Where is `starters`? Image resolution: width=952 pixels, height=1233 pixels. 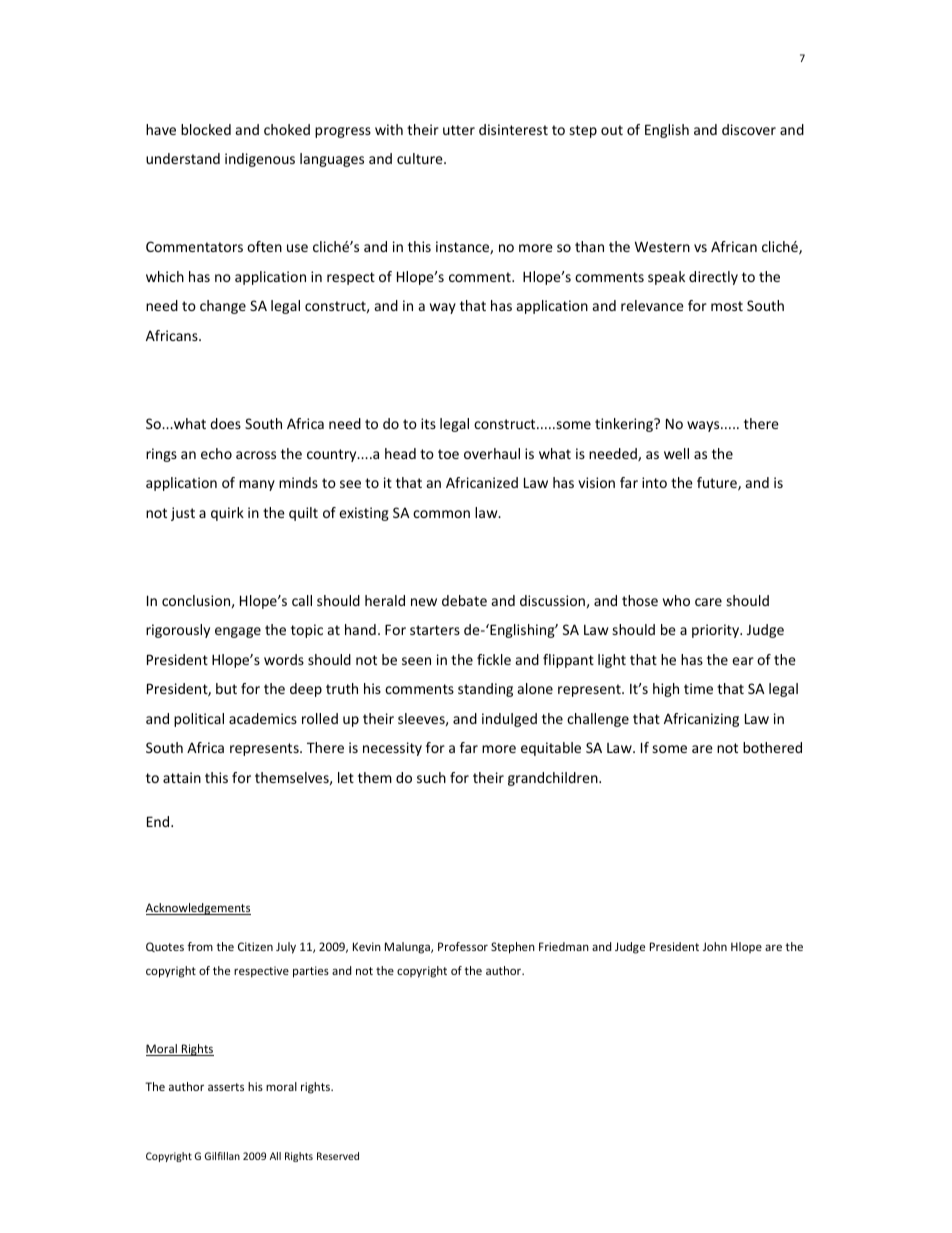
starters is located at coordinates (435, 630).
